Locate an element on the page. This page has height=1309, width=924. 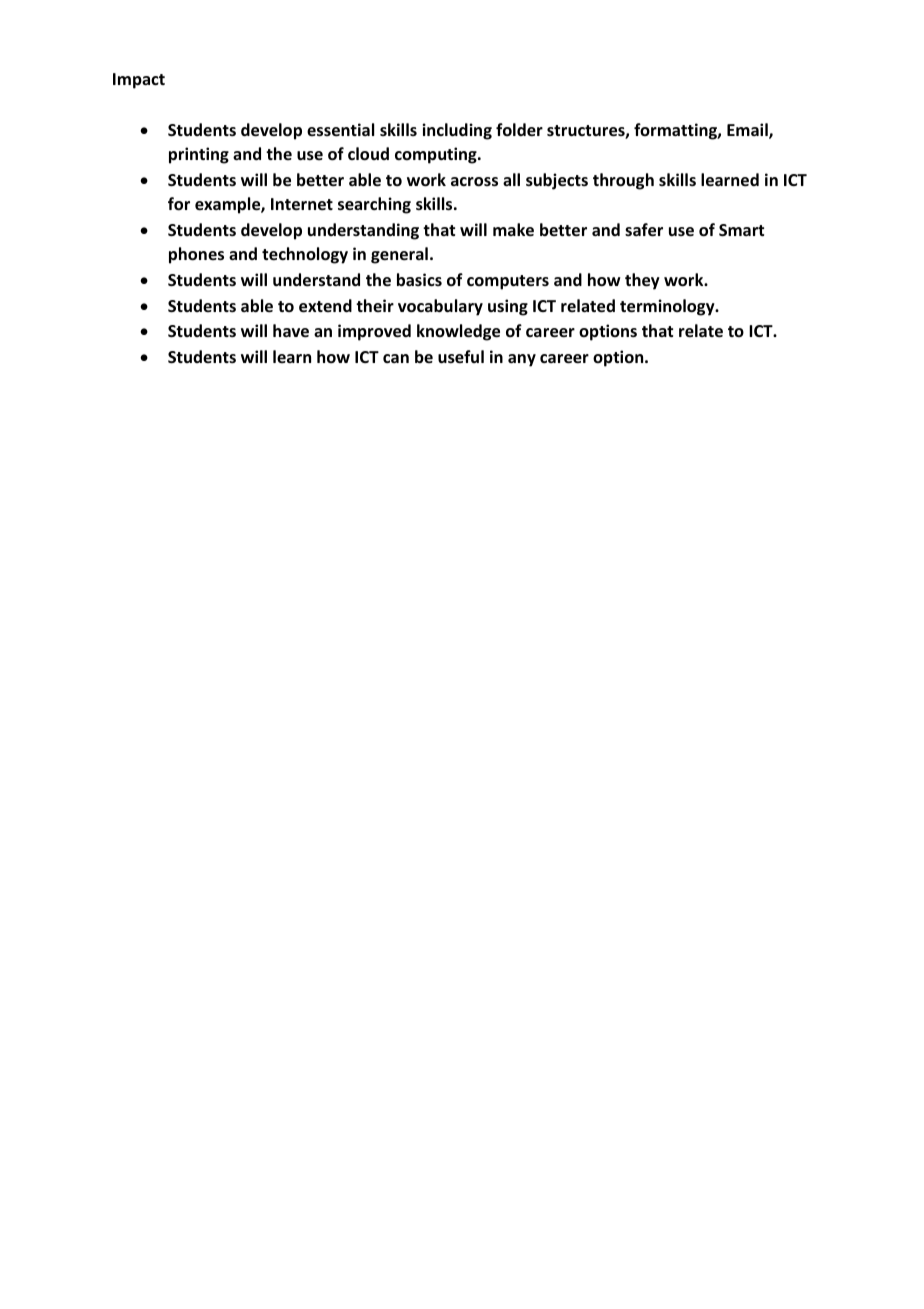
safer is located at coordinates (644, 230).
